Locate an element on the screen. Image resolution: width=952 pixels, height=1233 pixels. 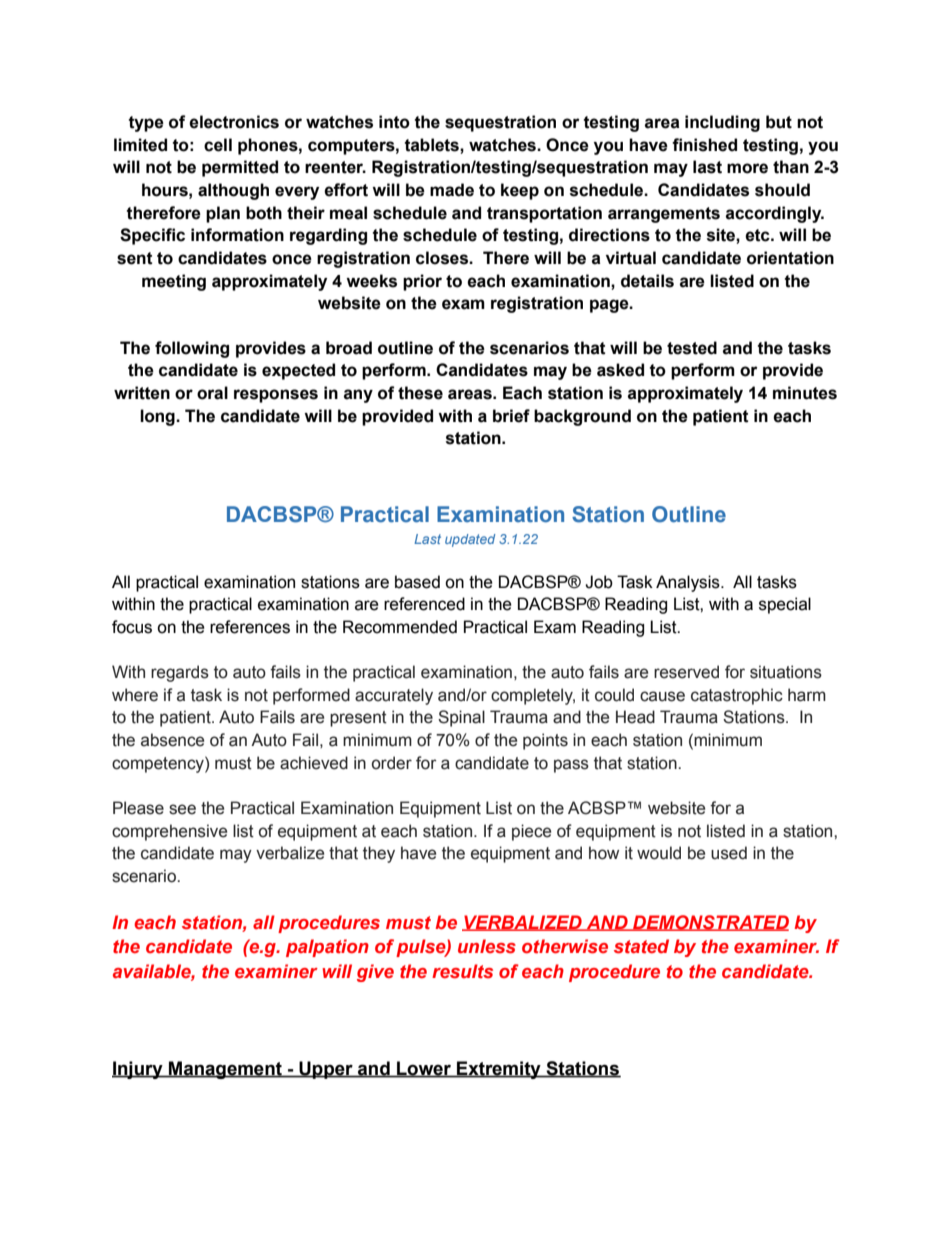
prior is located at coordinates (422, 282).
